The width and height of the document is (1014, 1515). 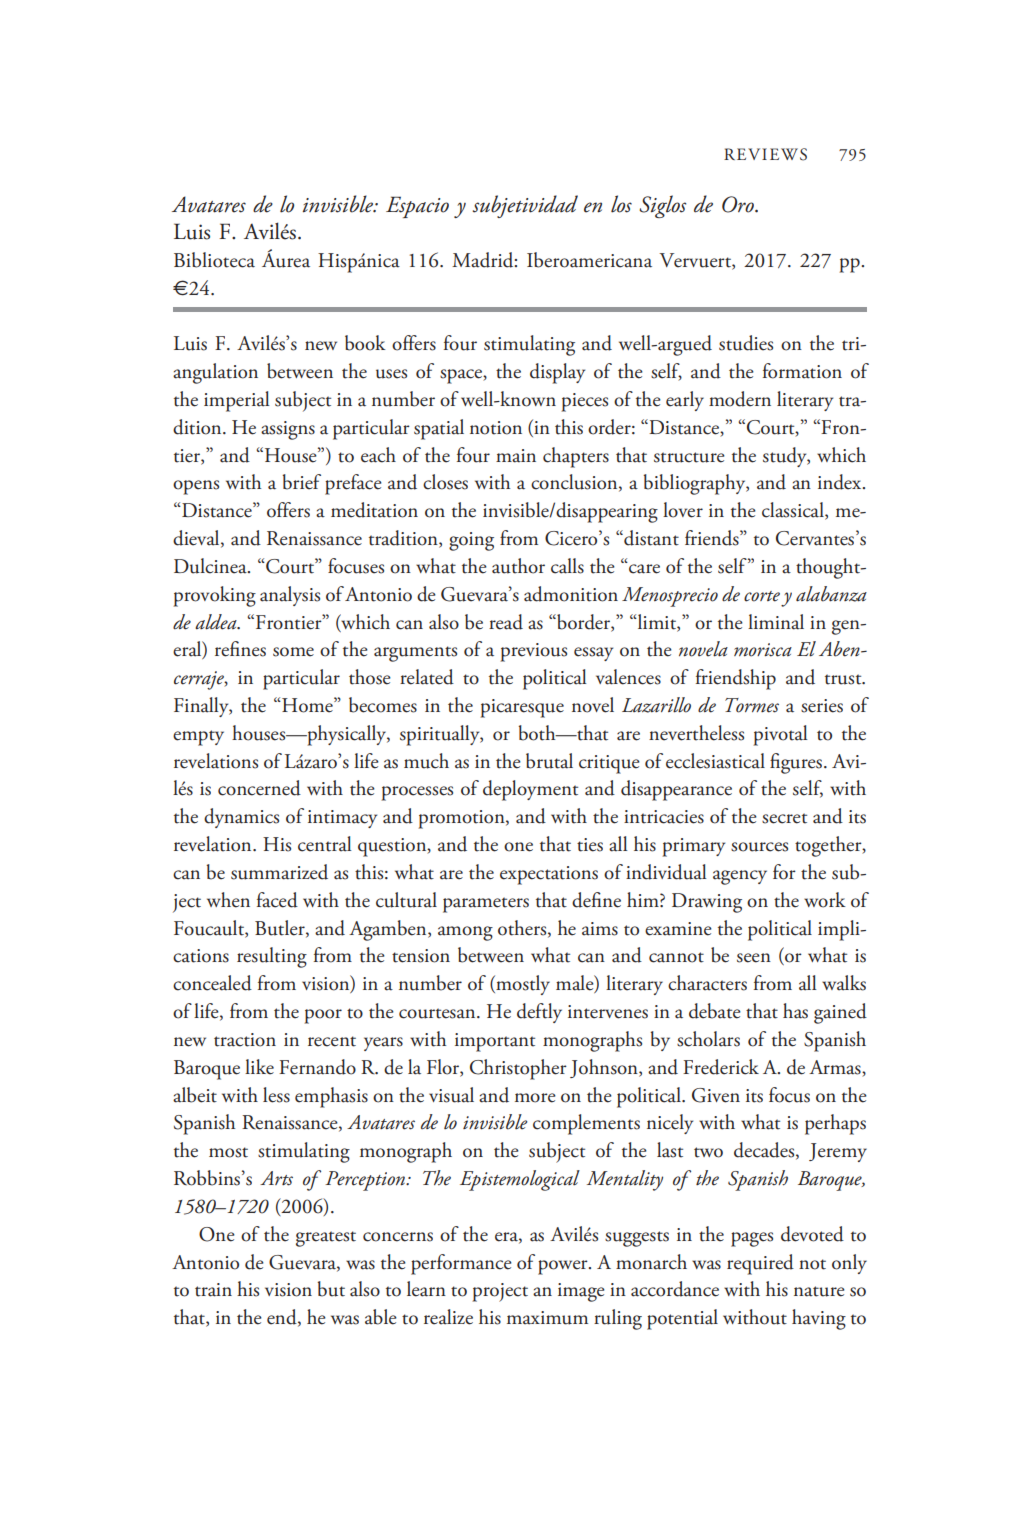 I want to click on Oro, so click(x=739, y=204).
